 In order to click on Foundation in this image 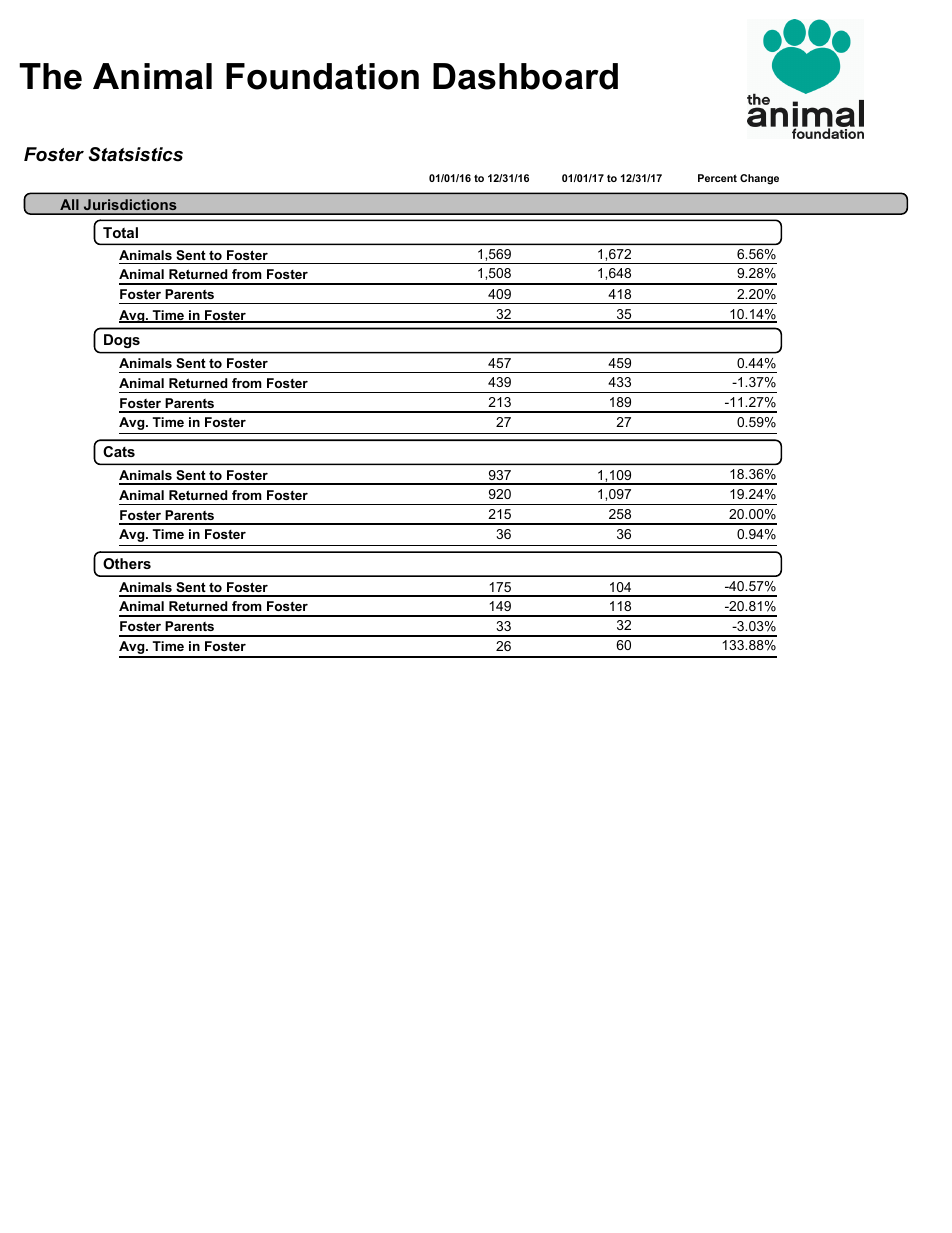, I will do `click(322, 76)`.
